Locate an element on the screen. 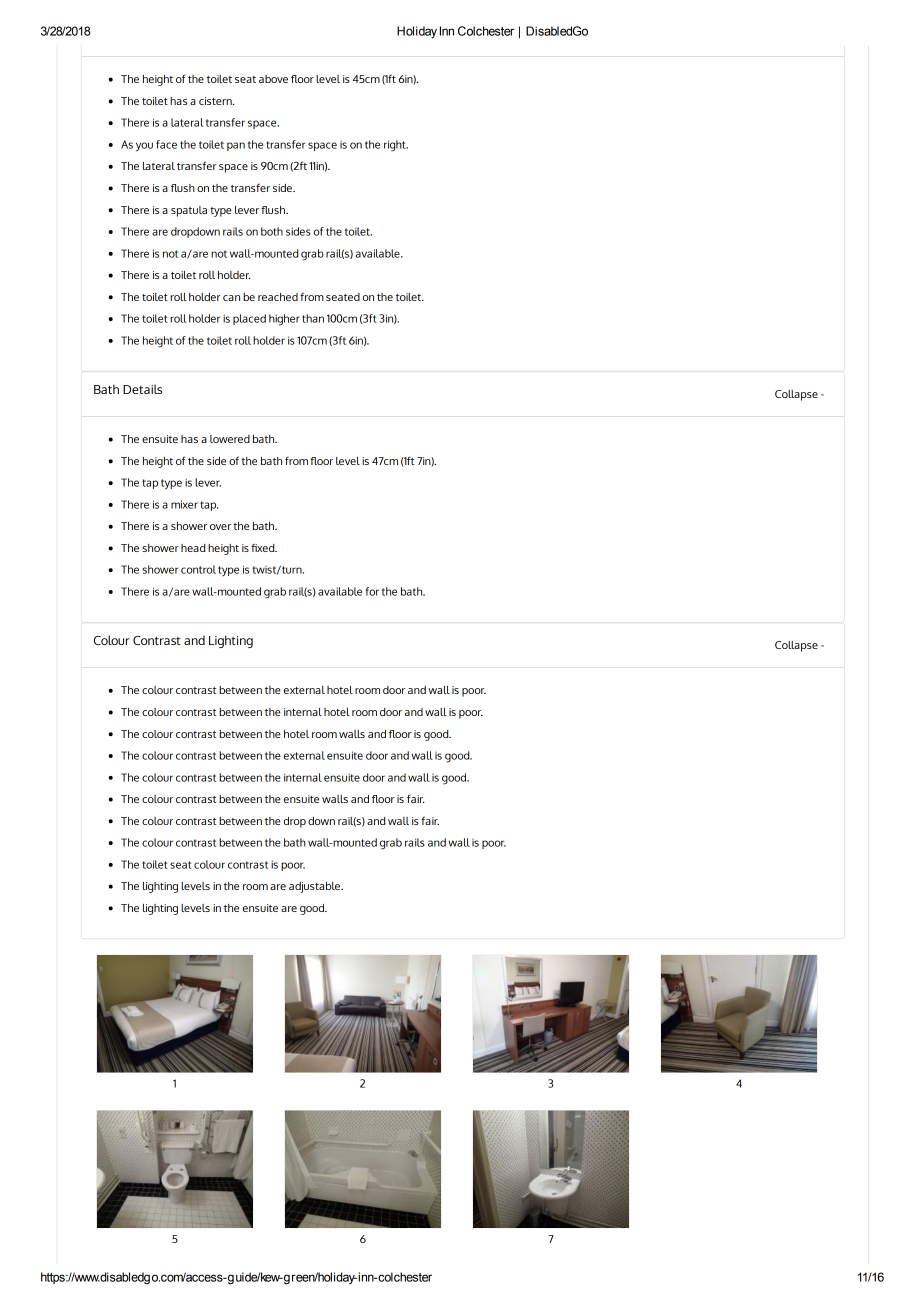 The width and height of the screenshot is (924, 1308). mixer is located at coordinates (184, 504).
